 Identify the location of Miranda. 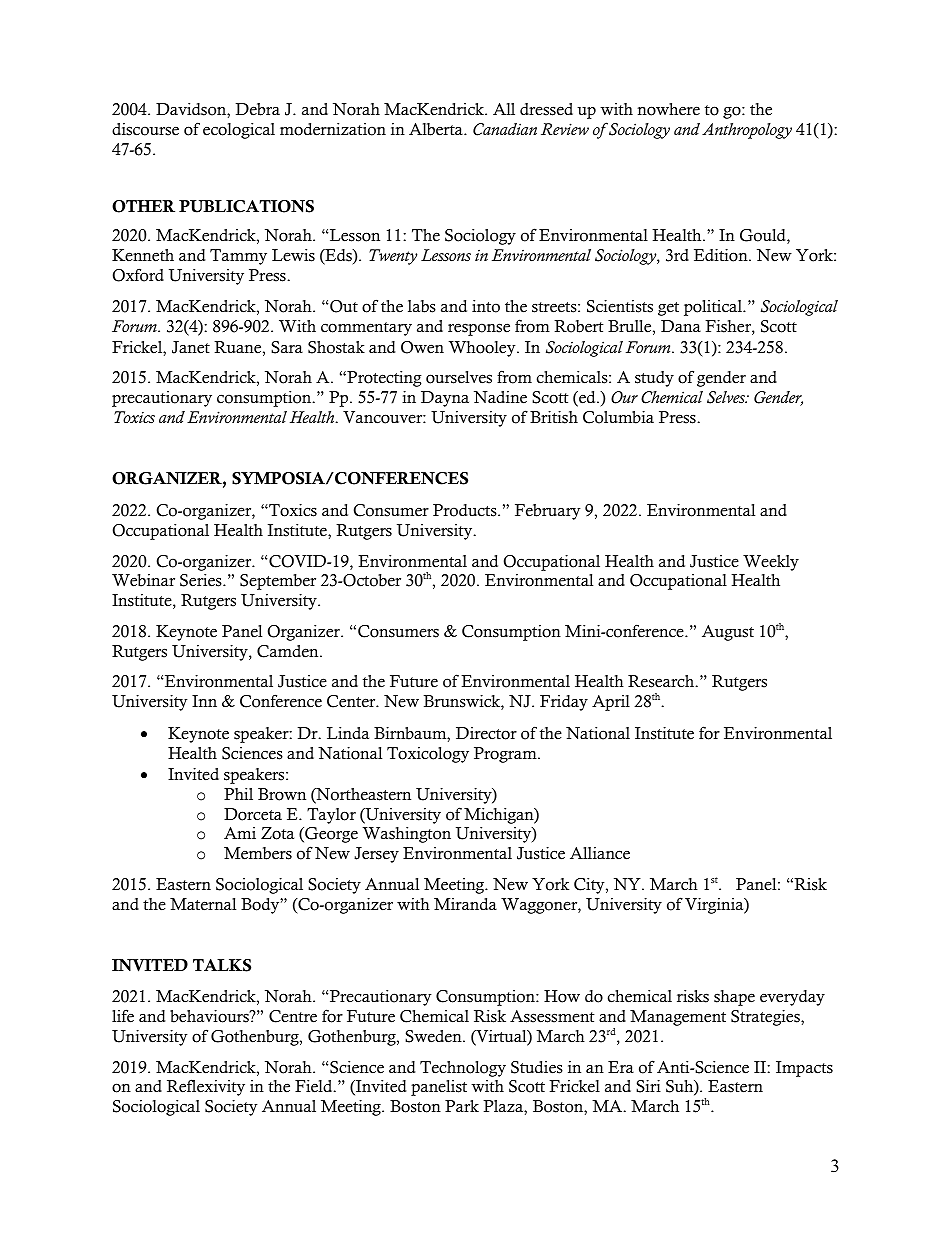
(465, 904).
